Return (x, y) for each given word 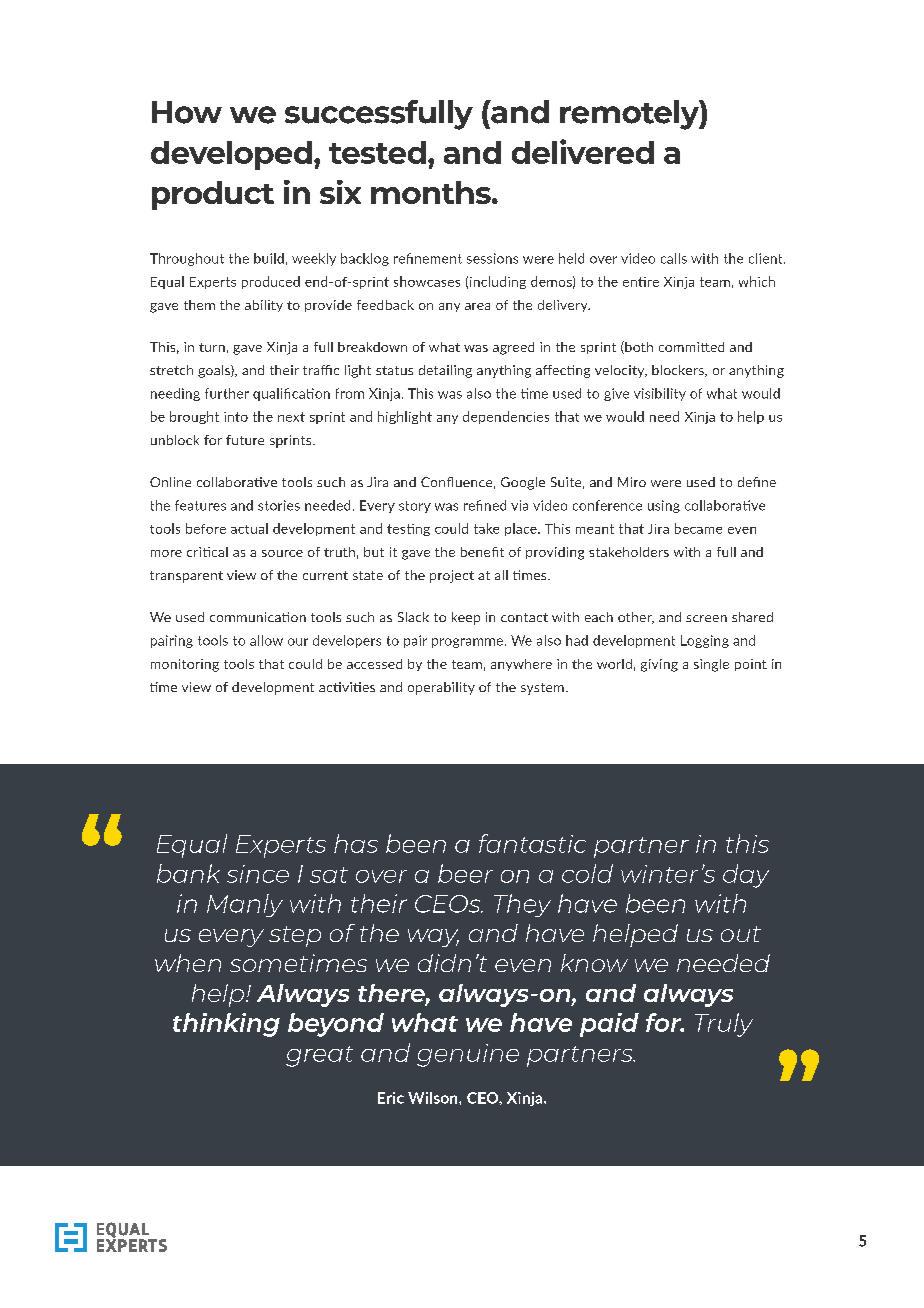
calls (674, 258)
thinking (226, 1025)
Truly (724, 1025)
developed (231, 155)
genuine (468, 1055)
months (432, 192)
